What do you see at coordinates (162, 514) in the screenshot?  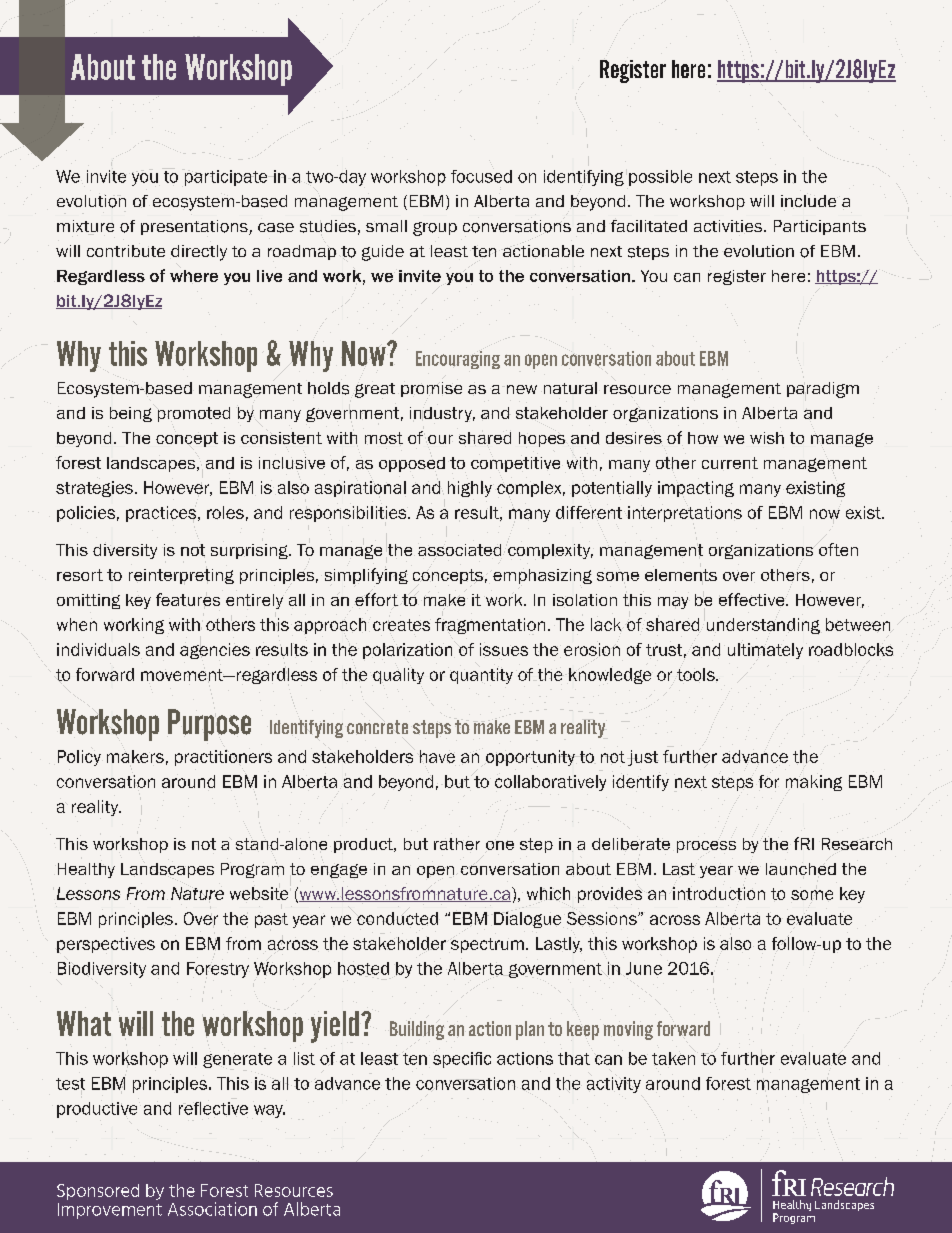 I see `practices` at bounding box center [162, 514].
